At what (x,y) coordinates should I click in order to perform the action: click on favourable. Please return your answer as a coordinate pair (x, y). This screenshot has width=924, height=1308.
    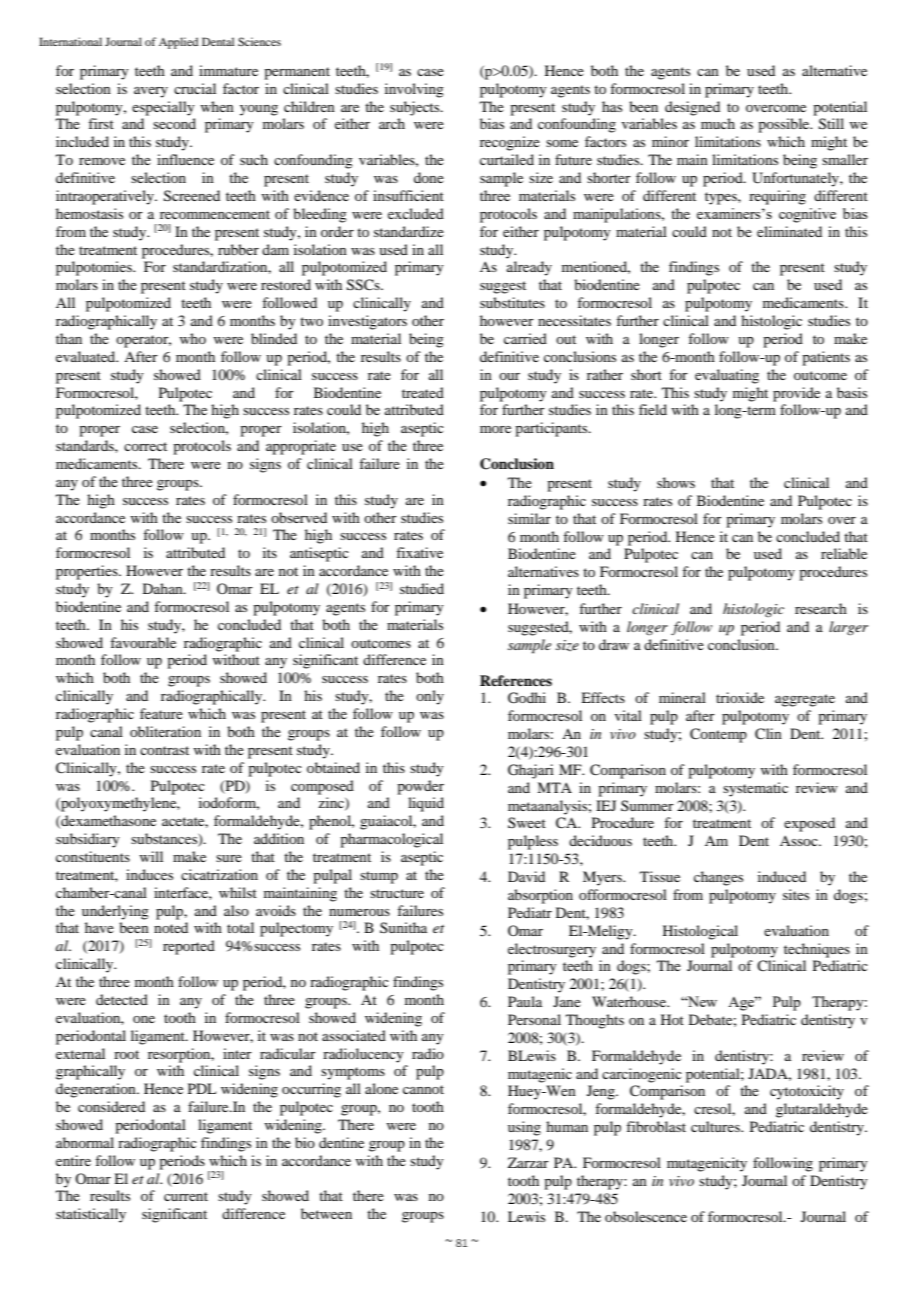
    Looking at the image, I should click on (143, 642).
